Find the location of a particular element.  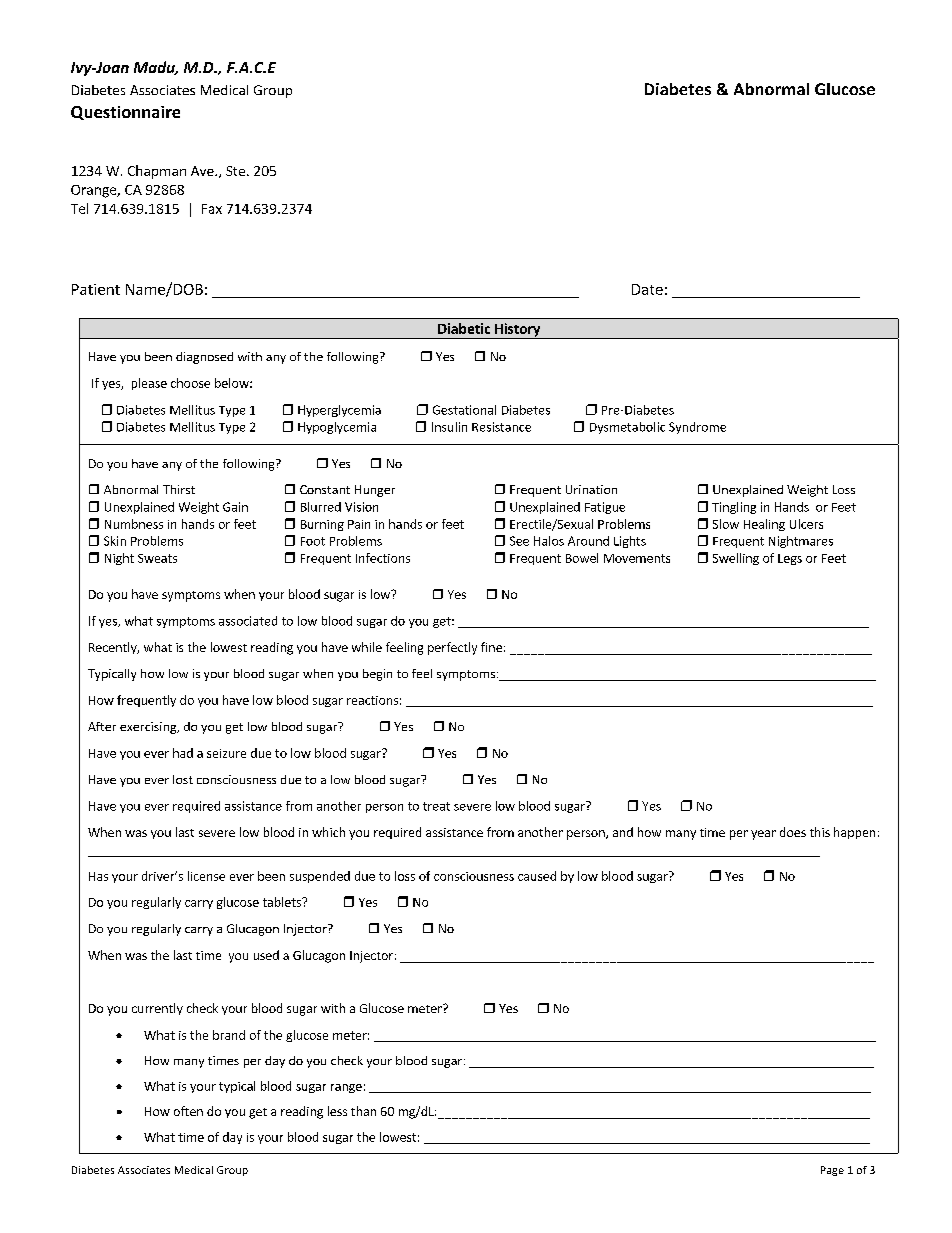

Chapman is located at coordinates (157, 172).
